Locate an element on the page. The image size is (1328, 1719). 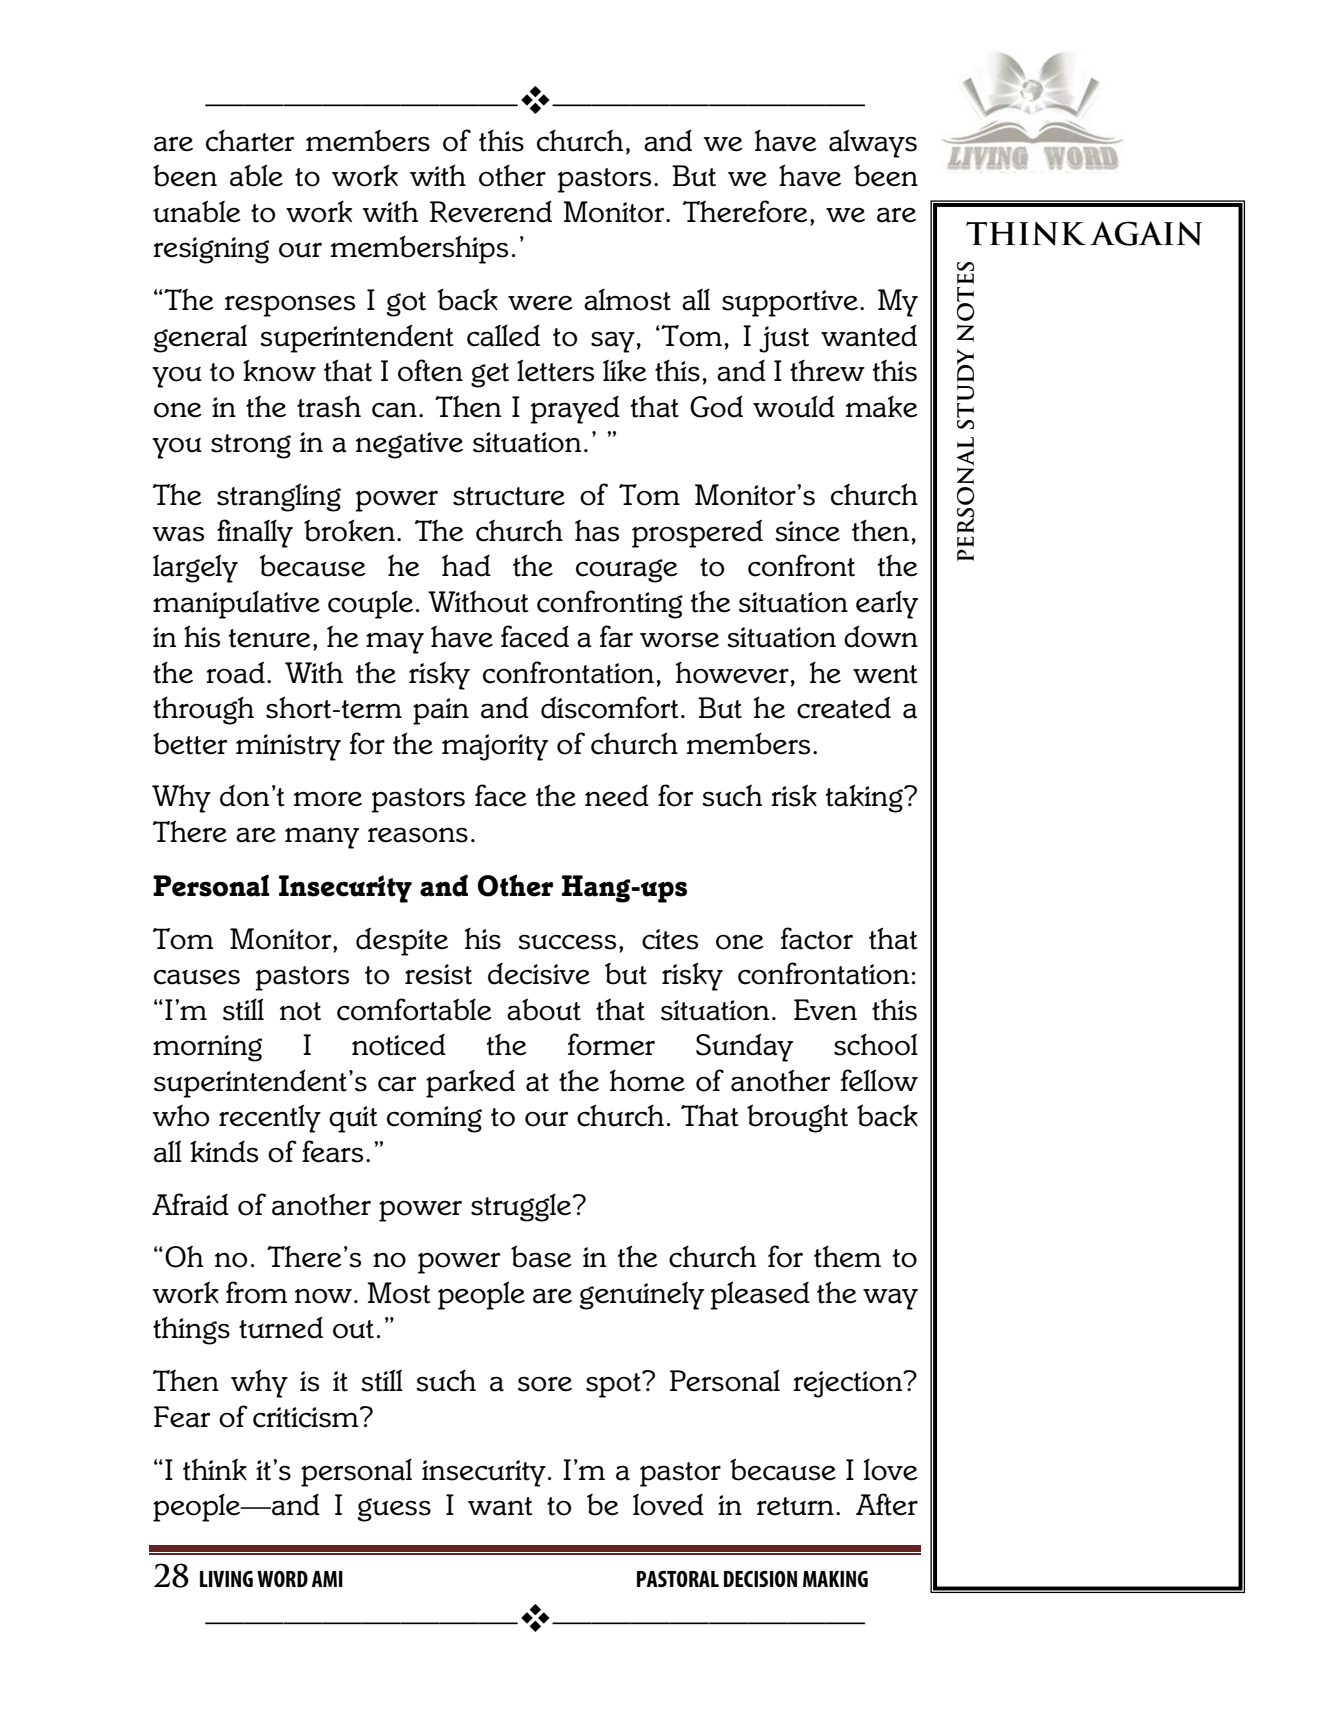
AGAIN is located at coordinates (1146, 233).
